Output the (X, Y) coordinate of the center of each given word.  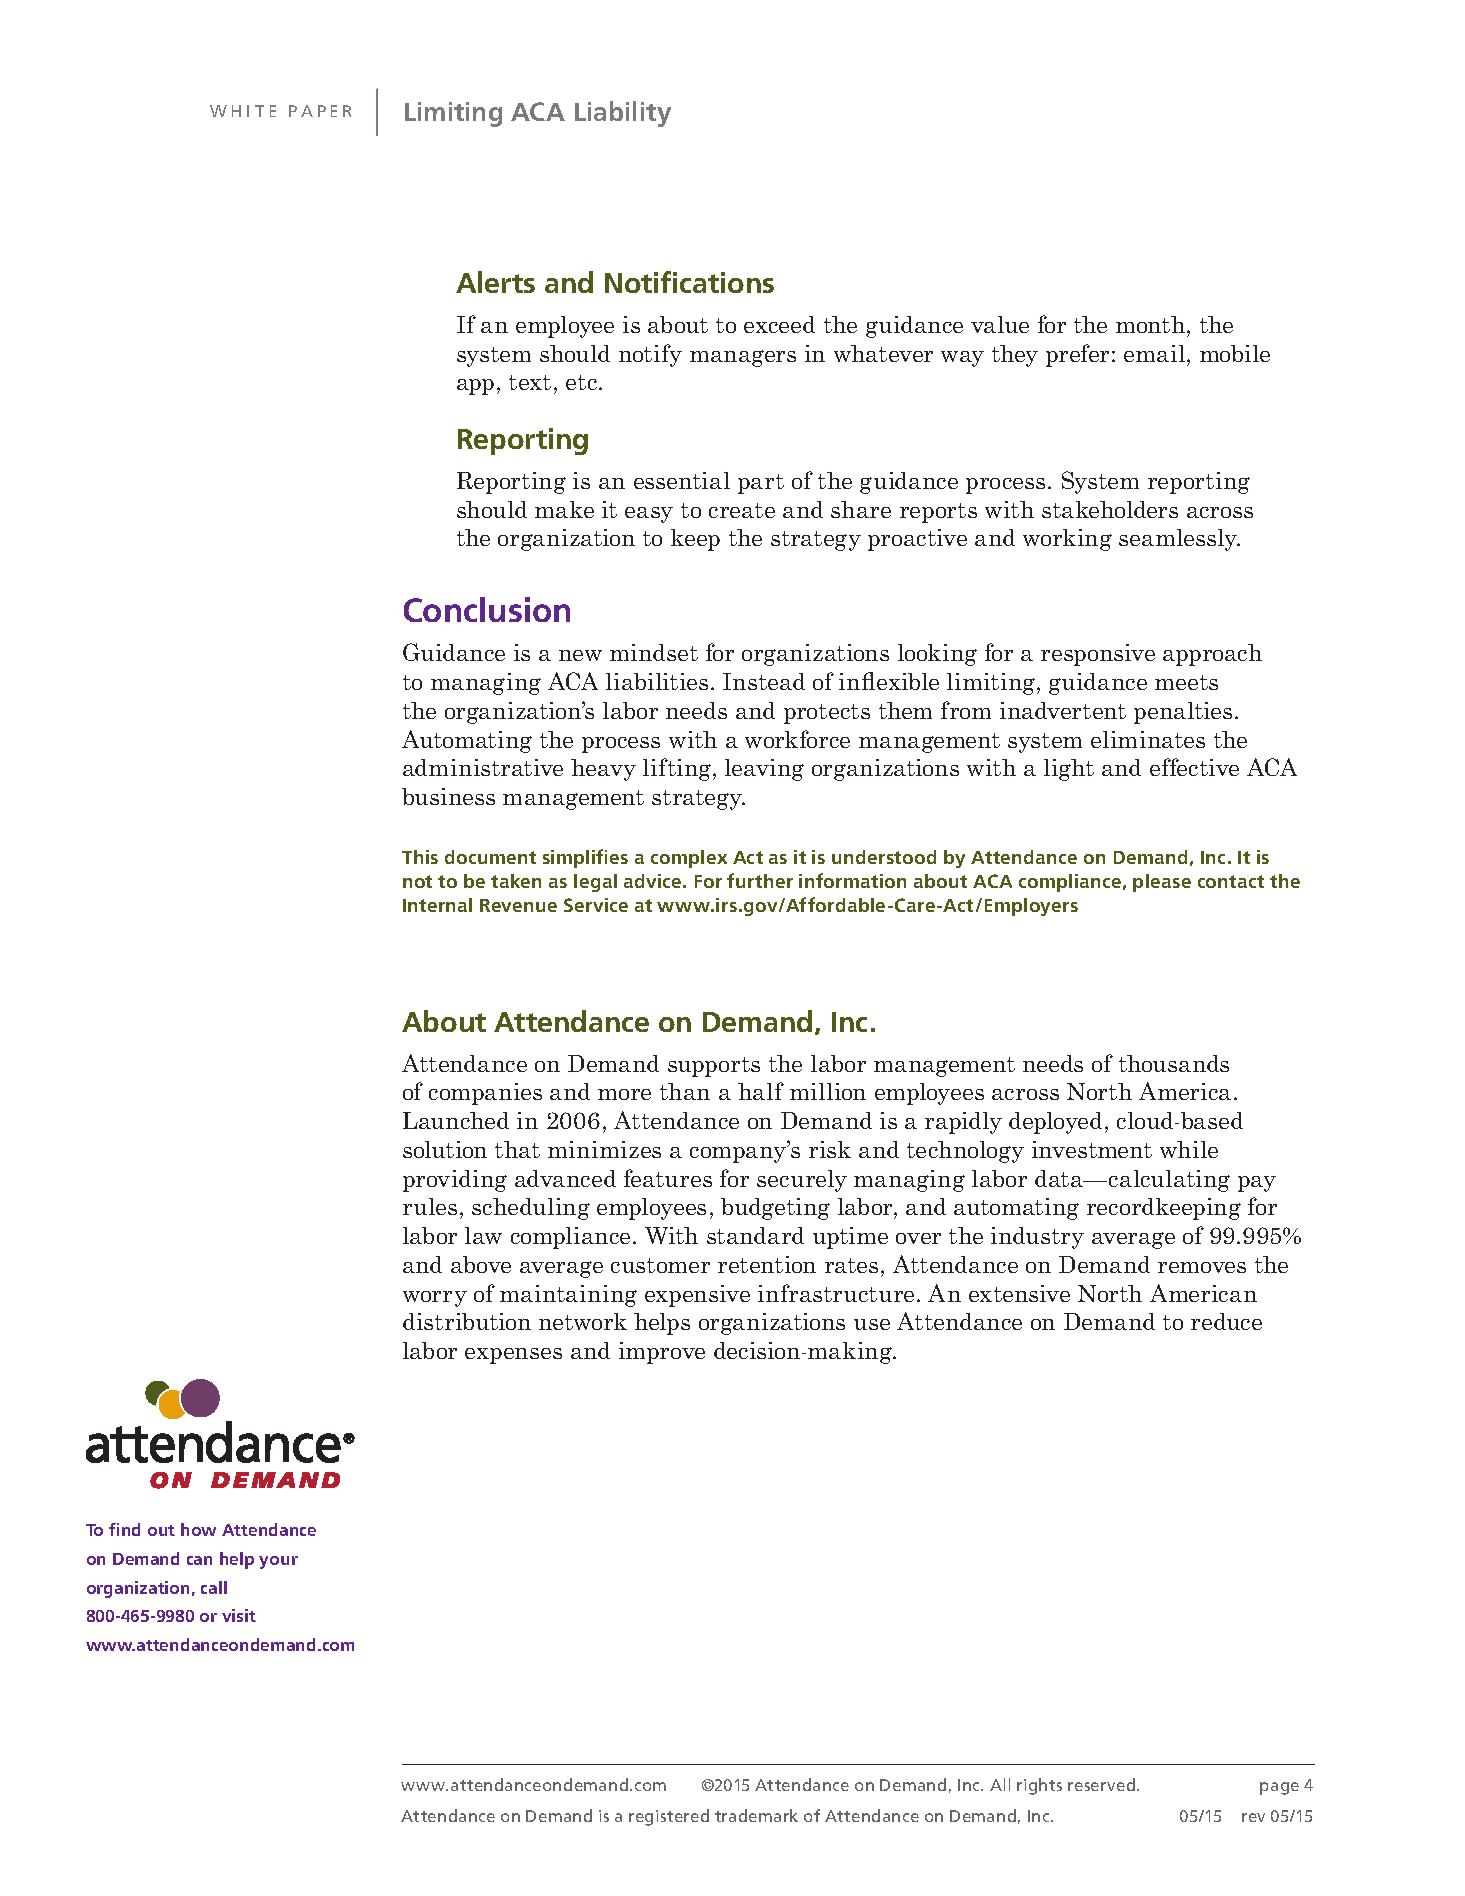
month (1152, 324)
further (760, 880)
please (1162, 883)
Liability (623, 114)
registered (669, 1817)
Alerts (495, 282)
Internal (437, 905)
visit (239, 1615)
